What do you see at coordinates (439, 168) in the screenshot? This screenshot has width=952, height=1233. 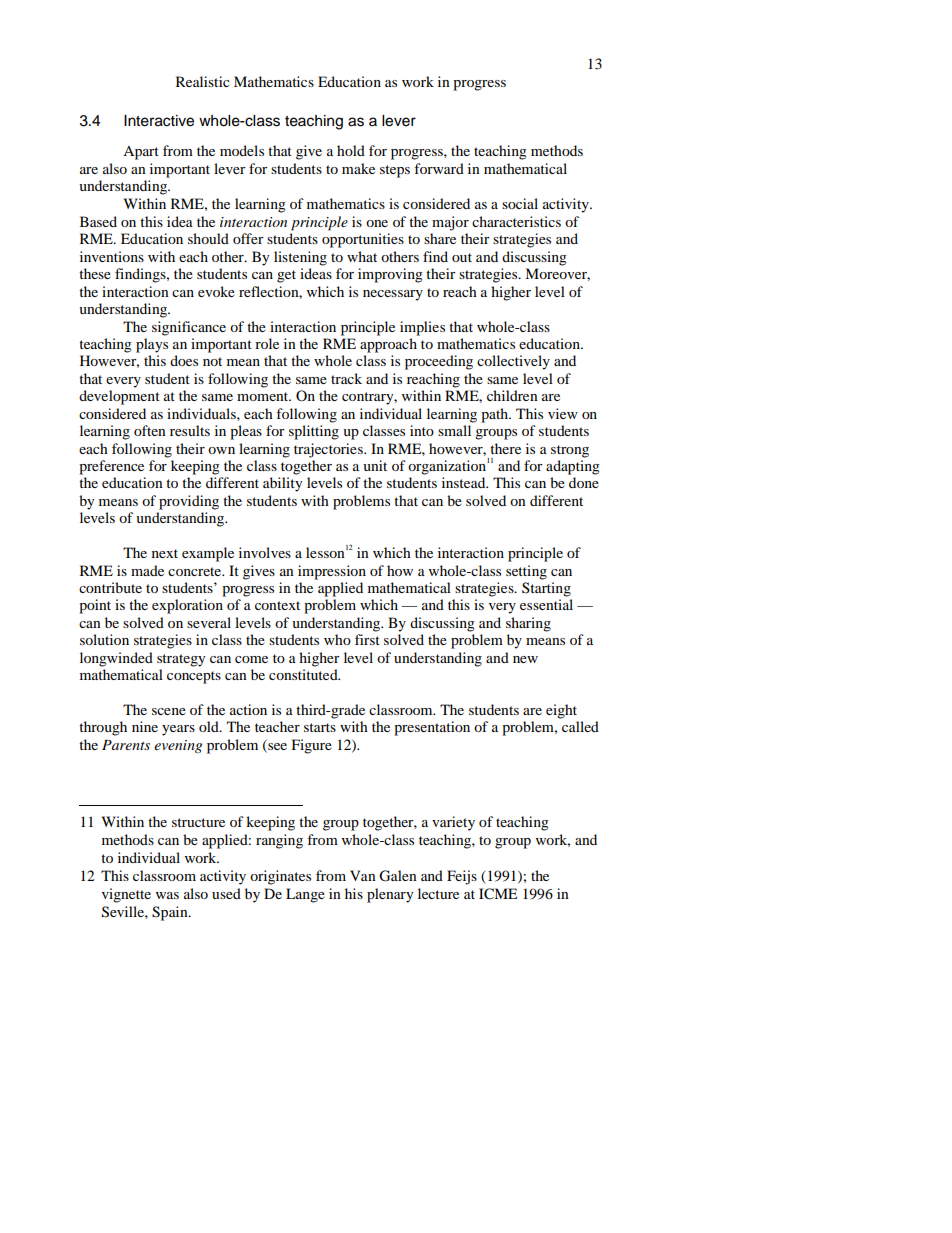 I see `forward` at bounding box center [439, 168].
